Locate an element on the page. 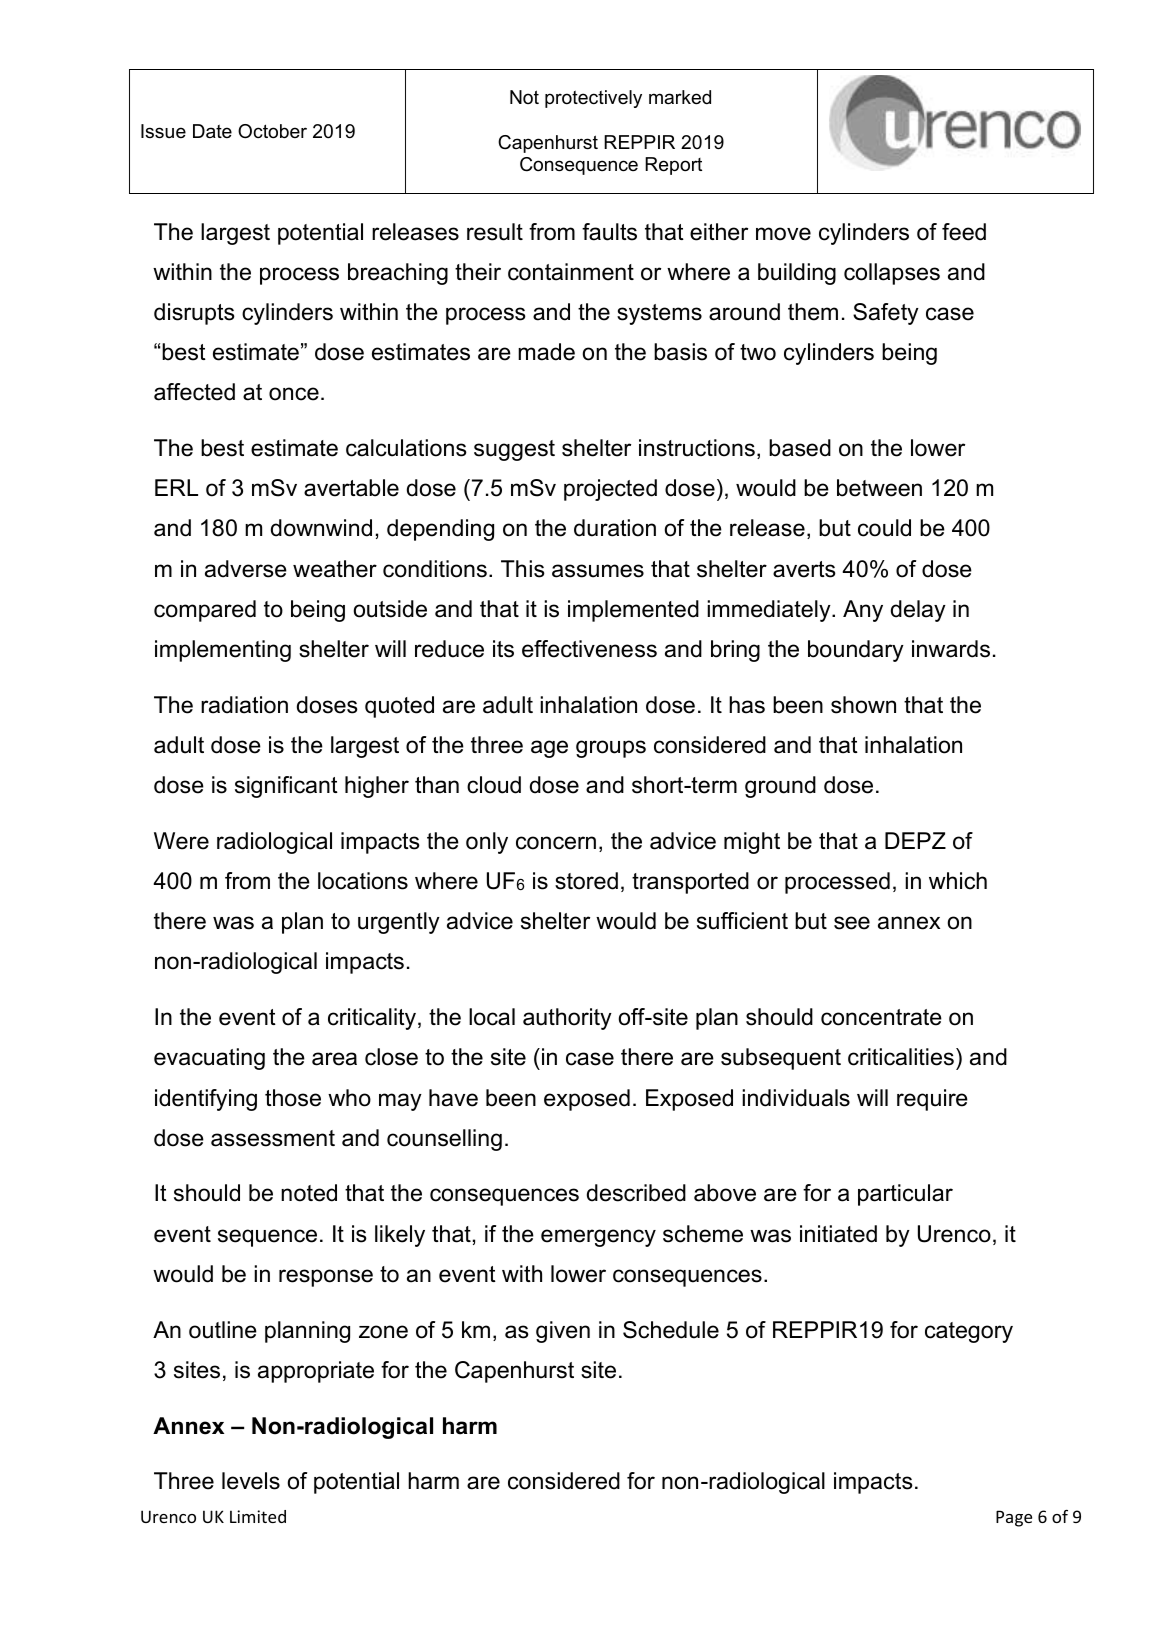 This page has width=1156, height=1635. which is located at coordinates (958, 881).
